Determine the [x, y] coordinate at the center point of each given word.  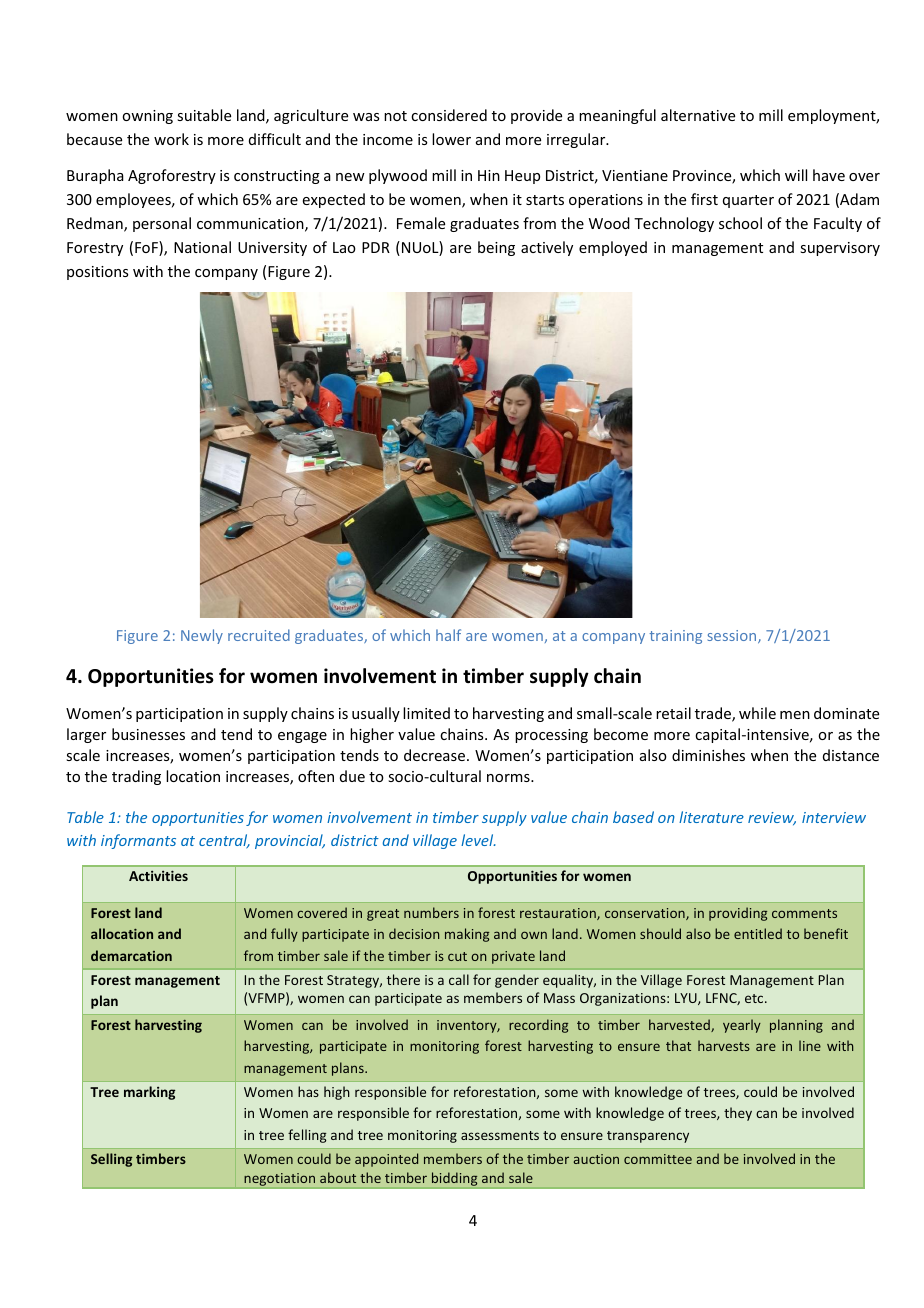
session [733, 636]
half [448, 635]
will [796, 175]
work [171, 139]
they [738, 1114]
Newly [202, 636]
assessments [500, 1135]
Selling [111, 1160]
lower [451, 139]
